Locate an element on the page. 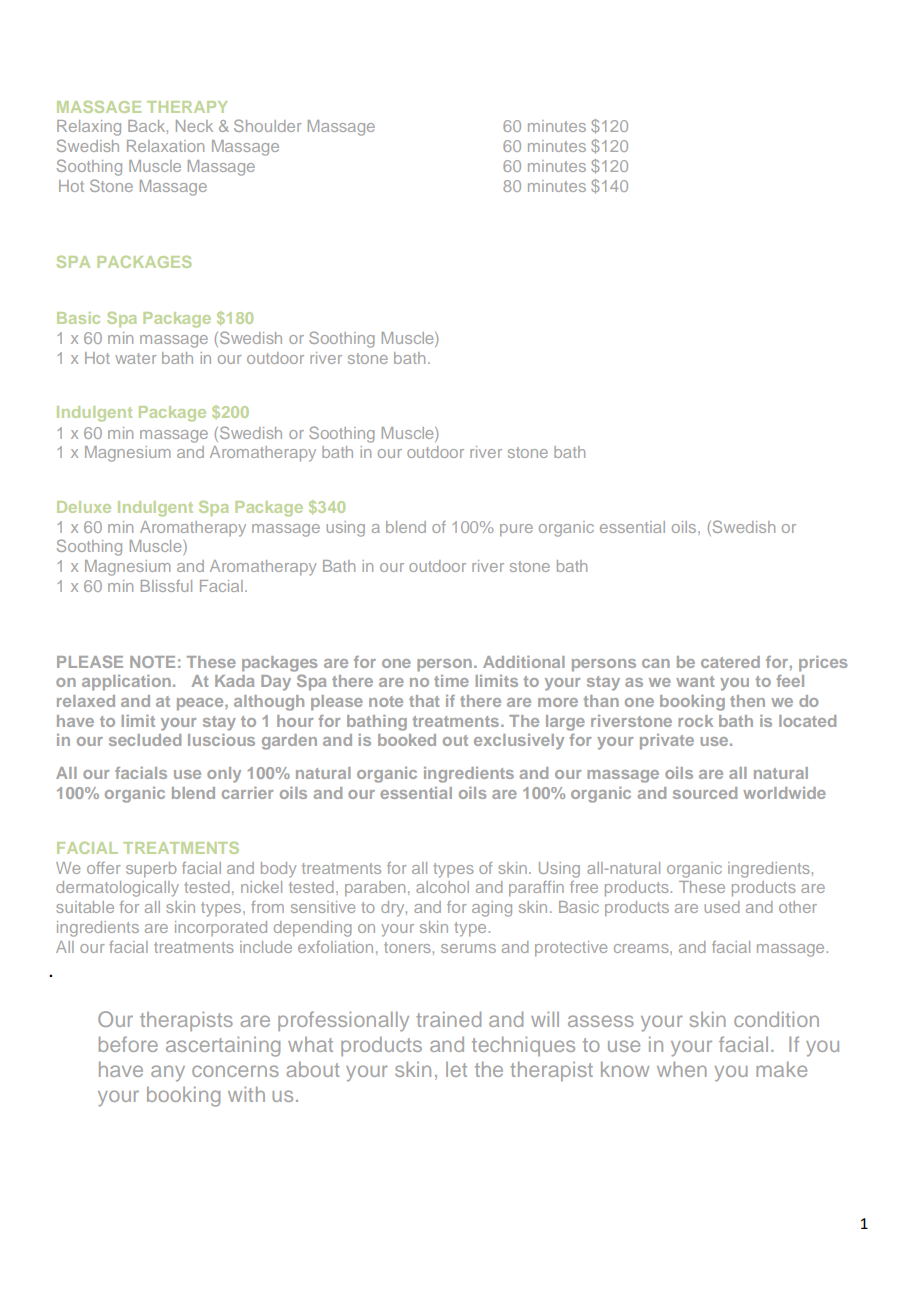  Additional is located at coordinates (524, 662).
